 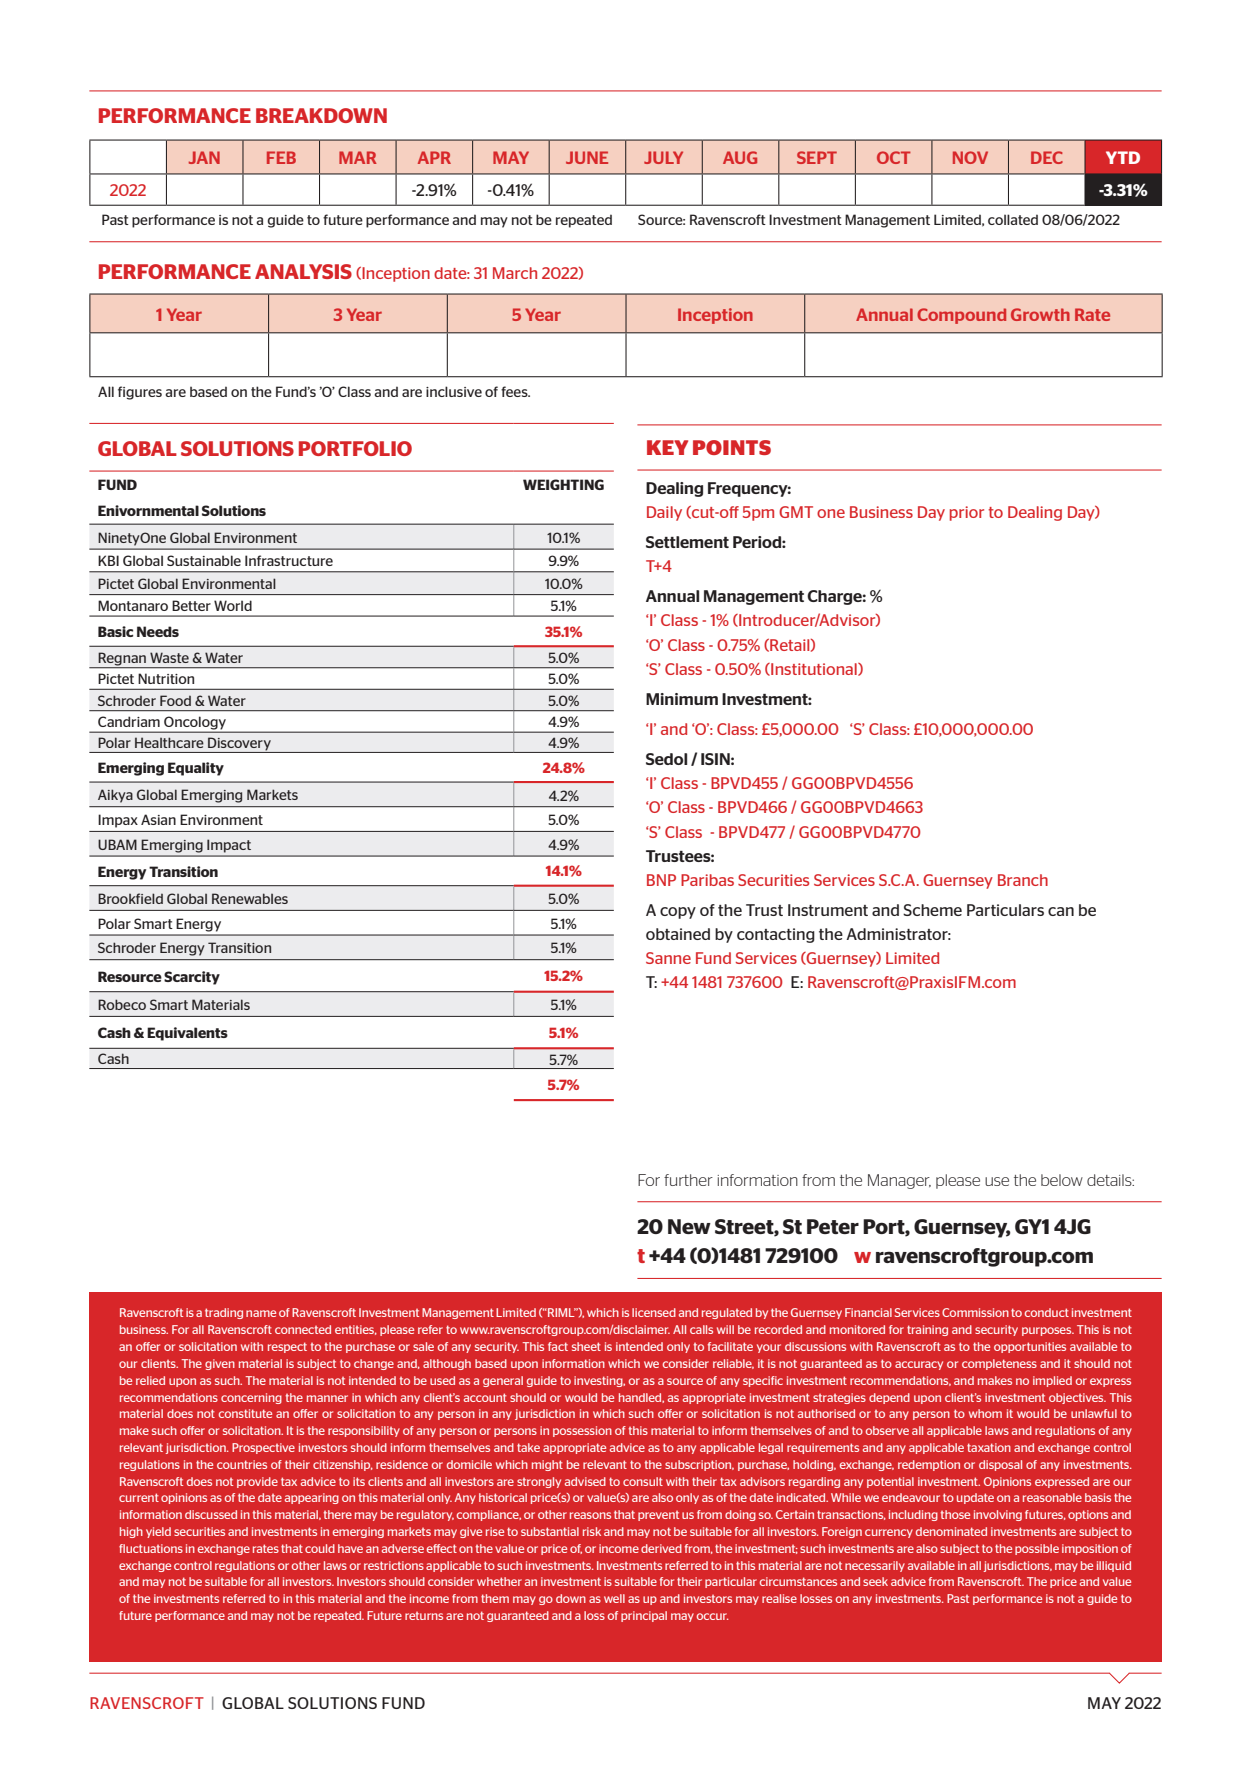 What do you see at coordinates (664, 513) in the screenshot?
I see `Daily` at bounding box center [664, 513].
